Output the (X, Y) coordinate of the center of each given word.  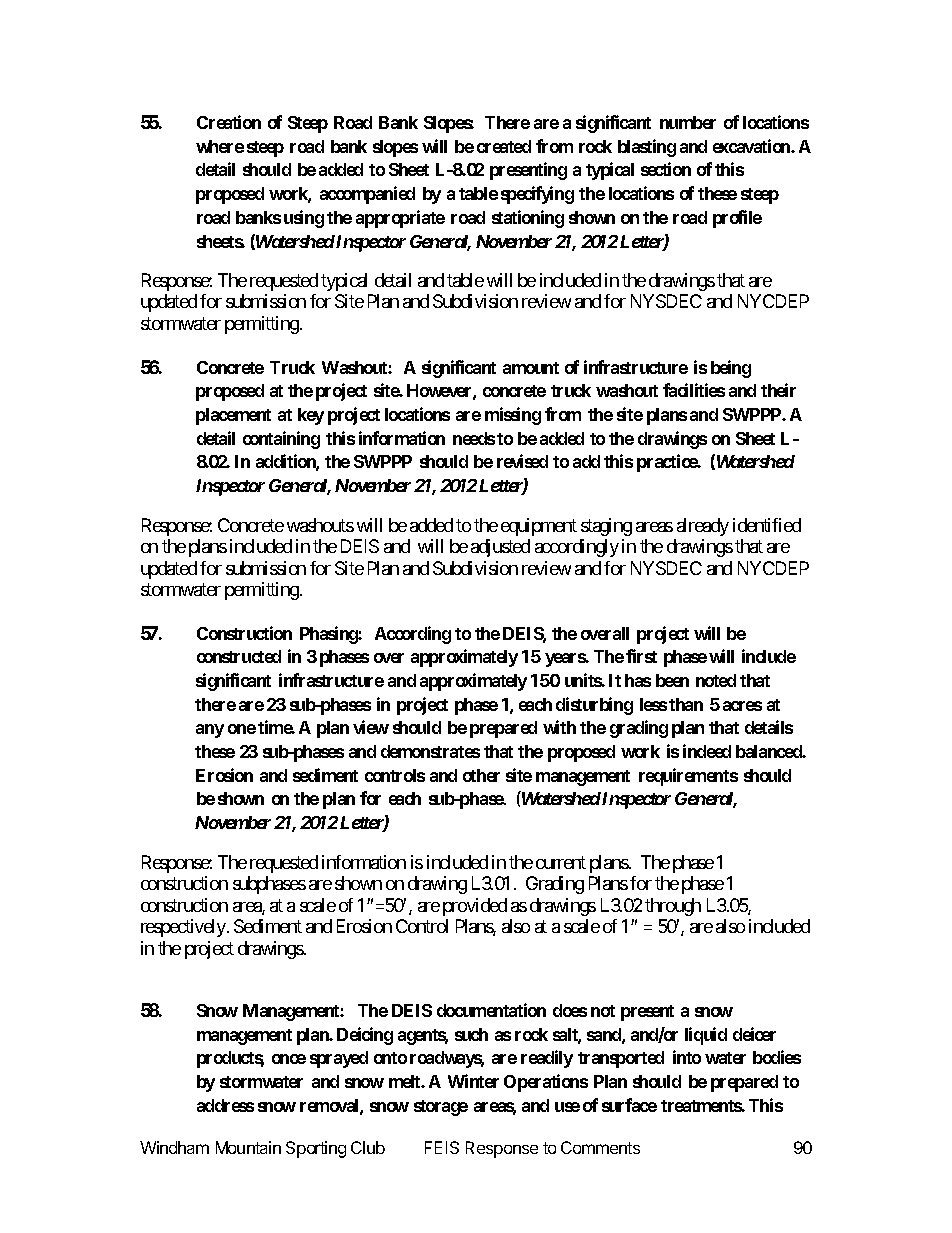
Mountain (248, 1147)
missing (513, 416)
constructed (239, 656)
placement (233, 416)
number (688, 122)
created (504, 146)
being (731, 369)
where (220, 146)
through (673, 907)
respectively (184, 928)
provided (475, 907)
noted (716, 680)
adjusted (500, 548)
